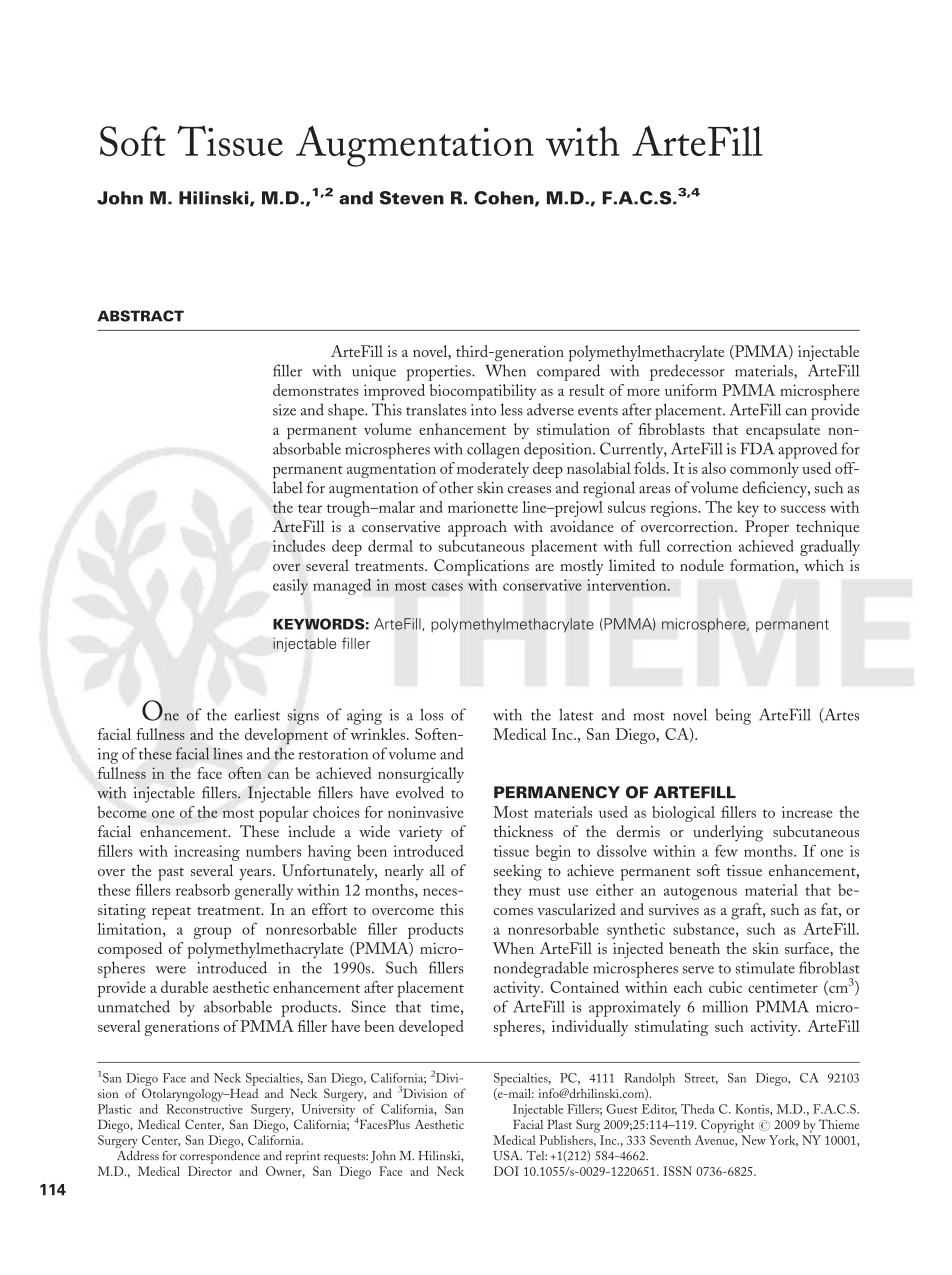 The width and height of the image is (952, 1275). Describe the element at coordinates (220, 1157) in the image. I see `correspondence` at that location.
